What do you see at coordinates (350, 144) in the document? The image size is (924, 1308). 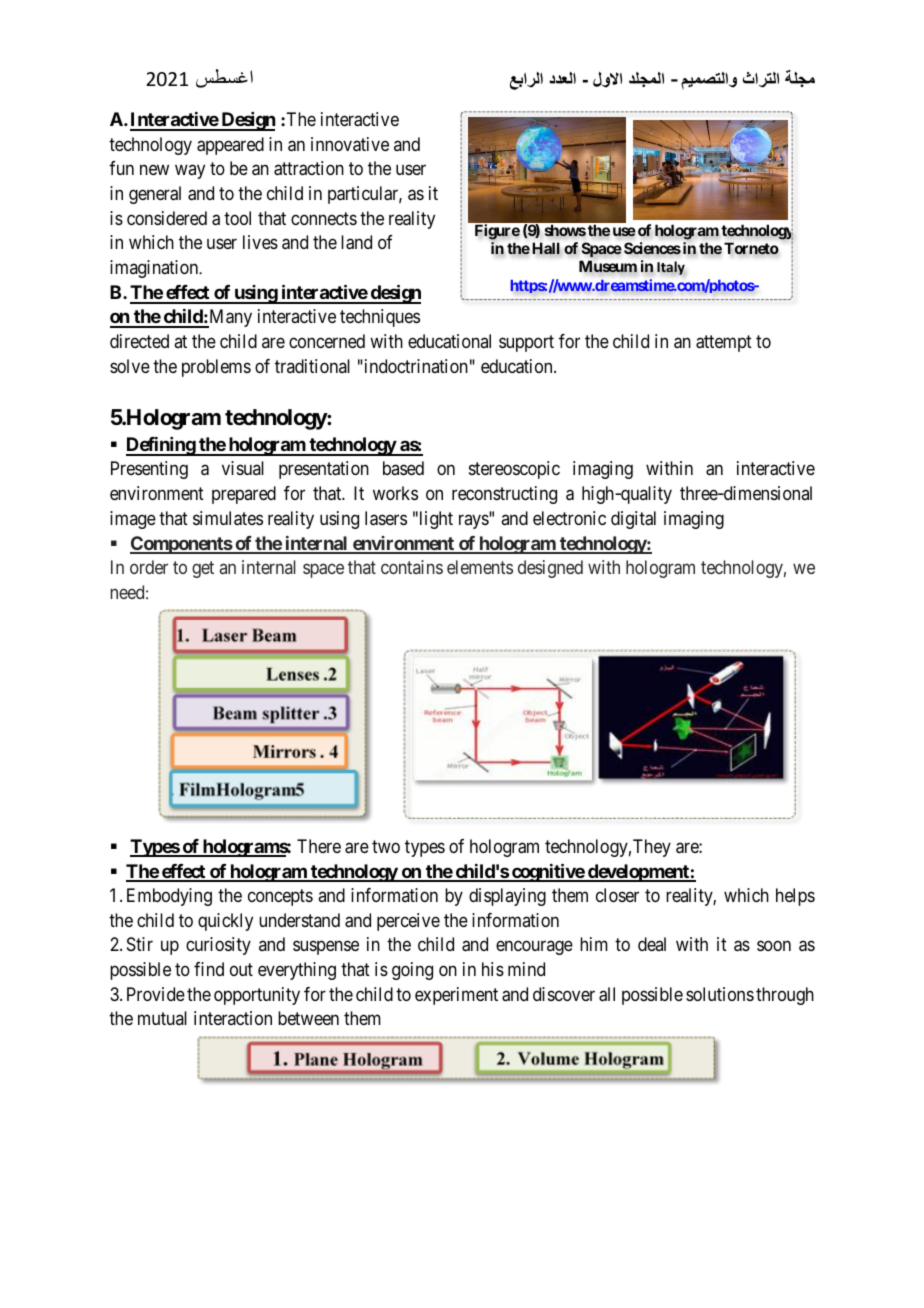 I see `innovative` at bounding box center [350, 144].
